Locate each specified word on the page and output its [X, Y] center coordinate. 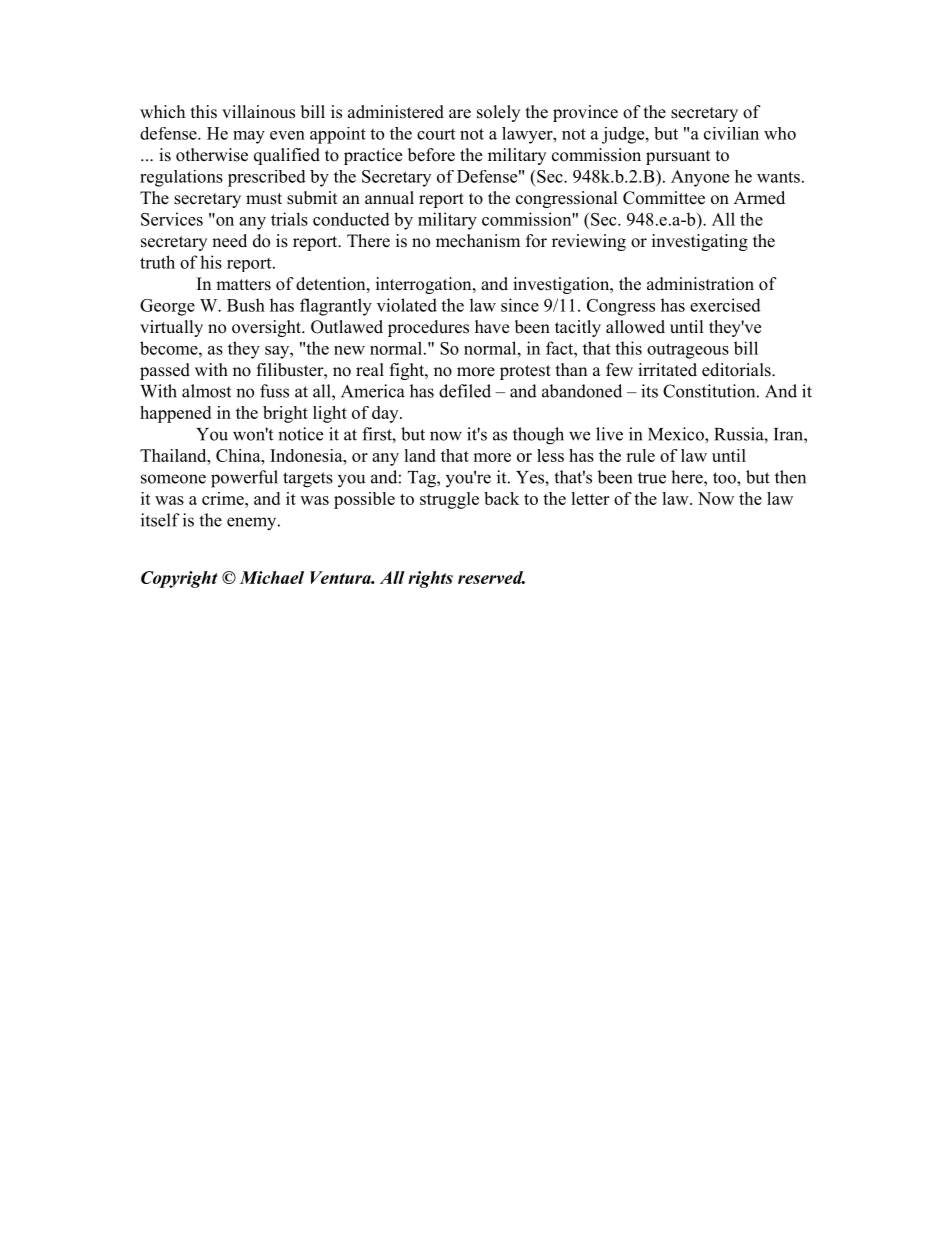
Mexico [677, 434]
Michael [272, 577]
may [249, 137]
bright [285, 414]
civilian [731, 133]
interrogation [425, 285]
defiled [465, 391]
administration [700, 284]
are [460, 114]
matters [243, 285]
